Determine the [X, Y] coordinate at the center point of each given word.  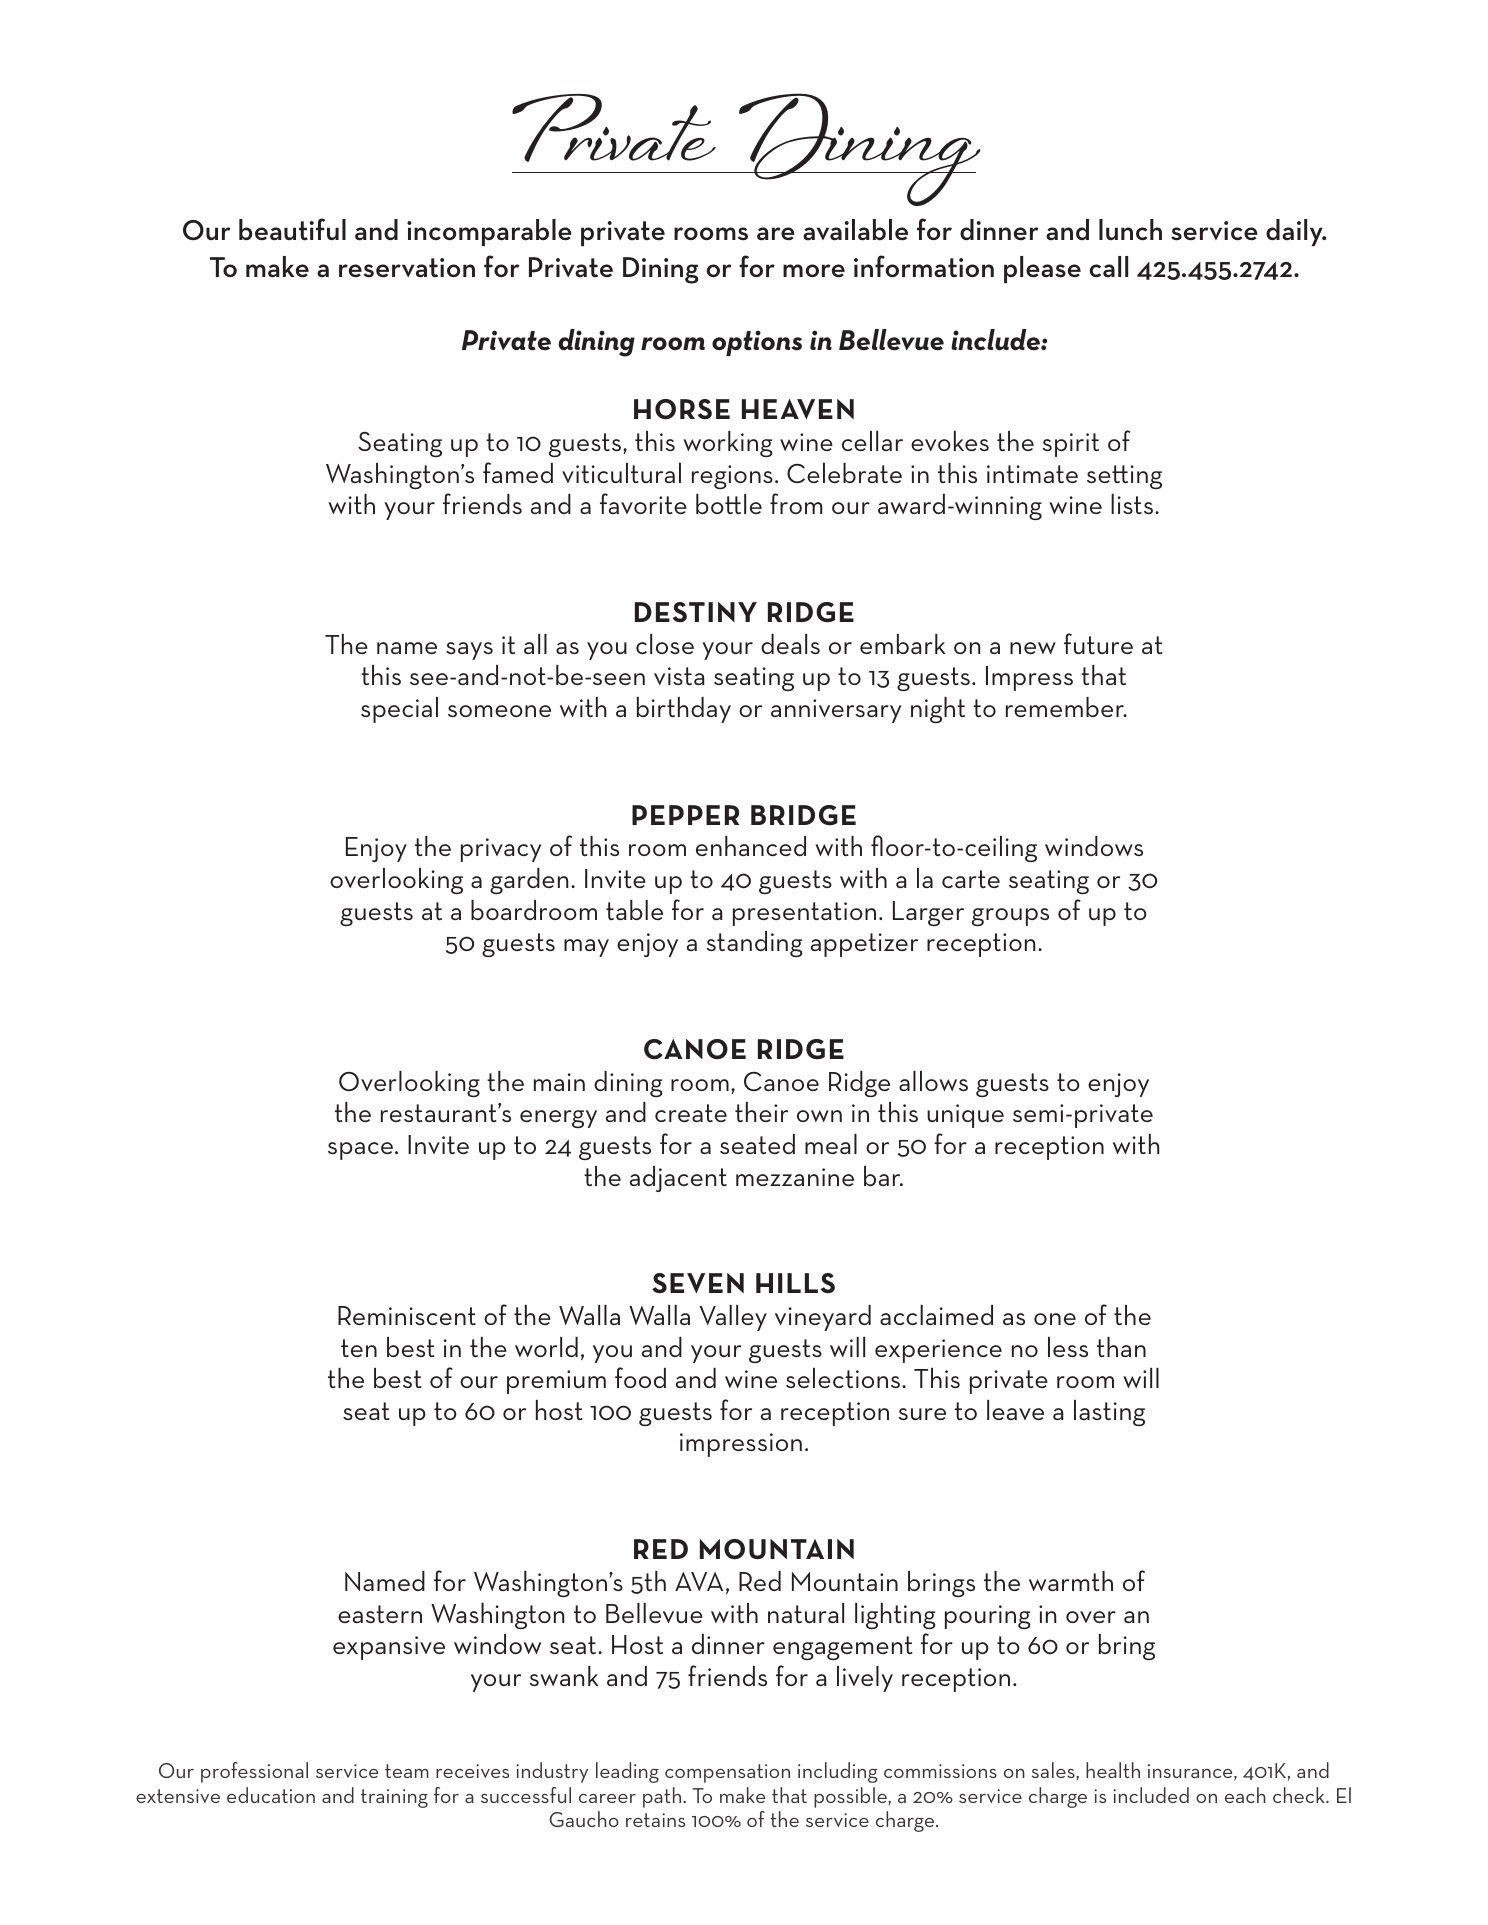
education [271, 1795]
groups [1010, 917]
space [362, 1151]
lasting [1109, 1413]
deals [790, 644]
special [399, 710]
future [1098, 643]
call [1109, 267]
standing [755, 944]
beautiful [292, 229]
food [640, 1377]
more [814, 271]
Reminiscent [407, 1315]
